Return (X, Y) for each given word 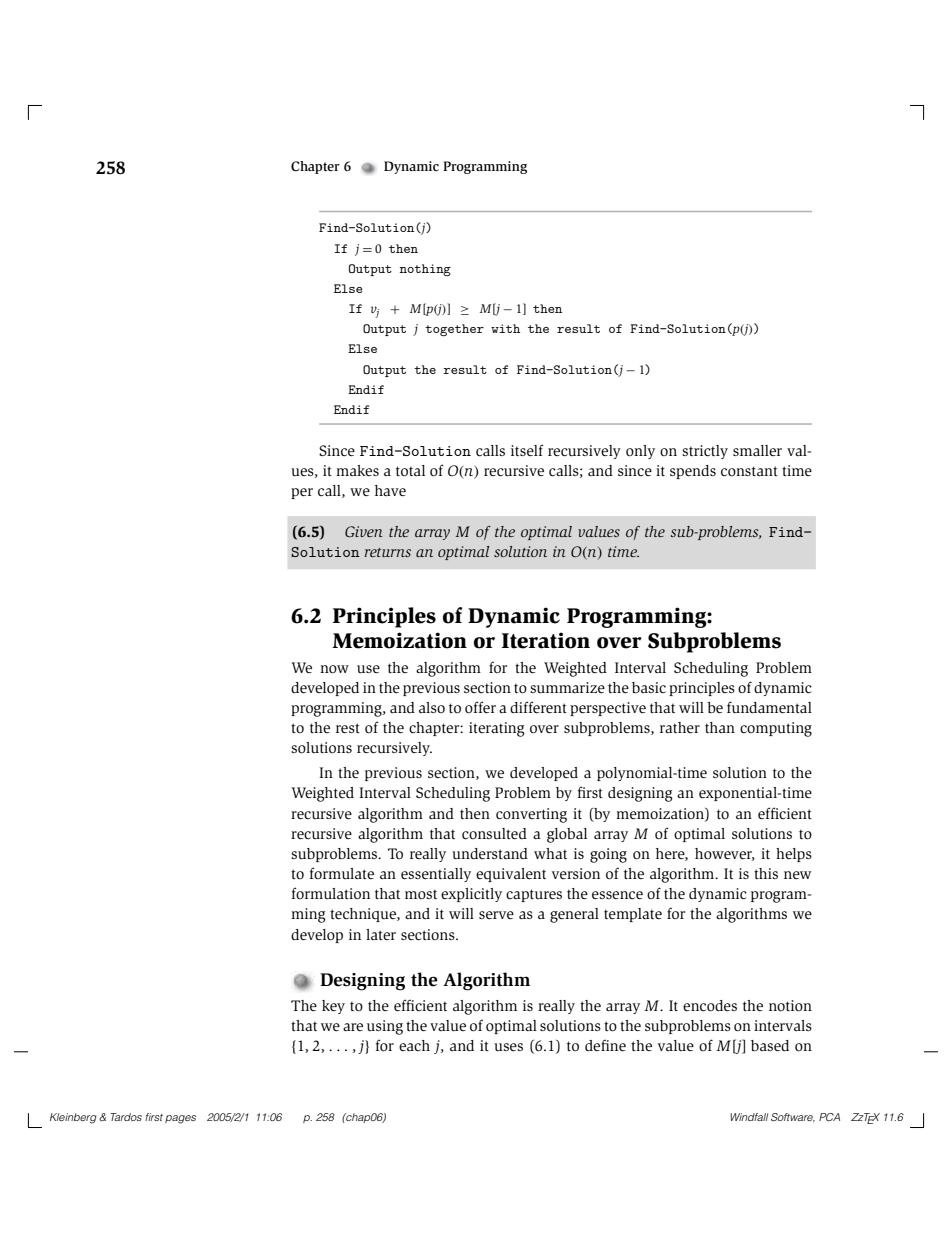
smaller (757, 450)
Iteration (546, 640)
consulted (494, 834)
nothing (425, 270)
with (505, 328)
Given (364, 531)
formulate (342, 873)
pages (180, 1119)
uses (508, 1047)
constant (749, 471)
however (725, 854)
